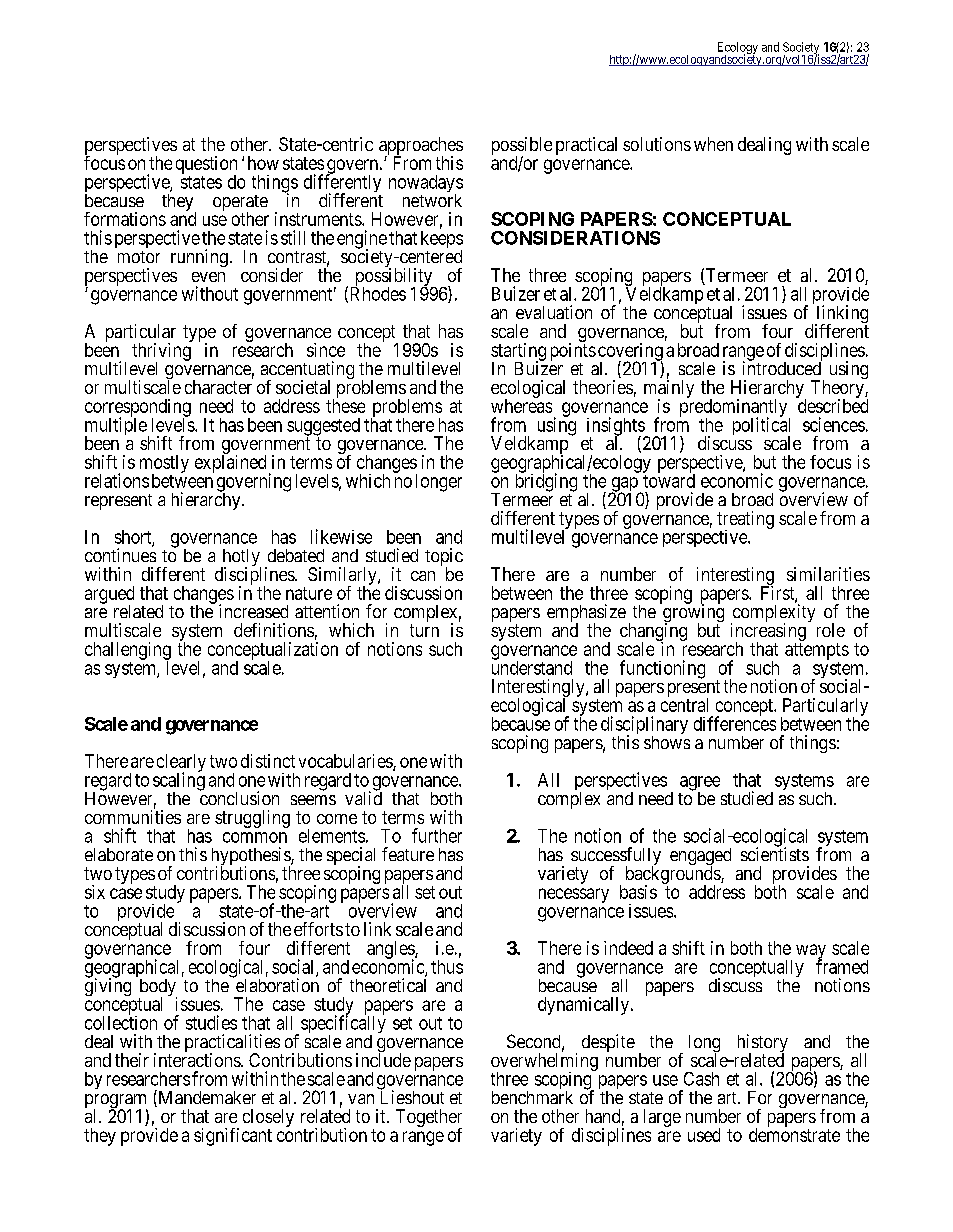  I want to click on question, so click(206, 166).
